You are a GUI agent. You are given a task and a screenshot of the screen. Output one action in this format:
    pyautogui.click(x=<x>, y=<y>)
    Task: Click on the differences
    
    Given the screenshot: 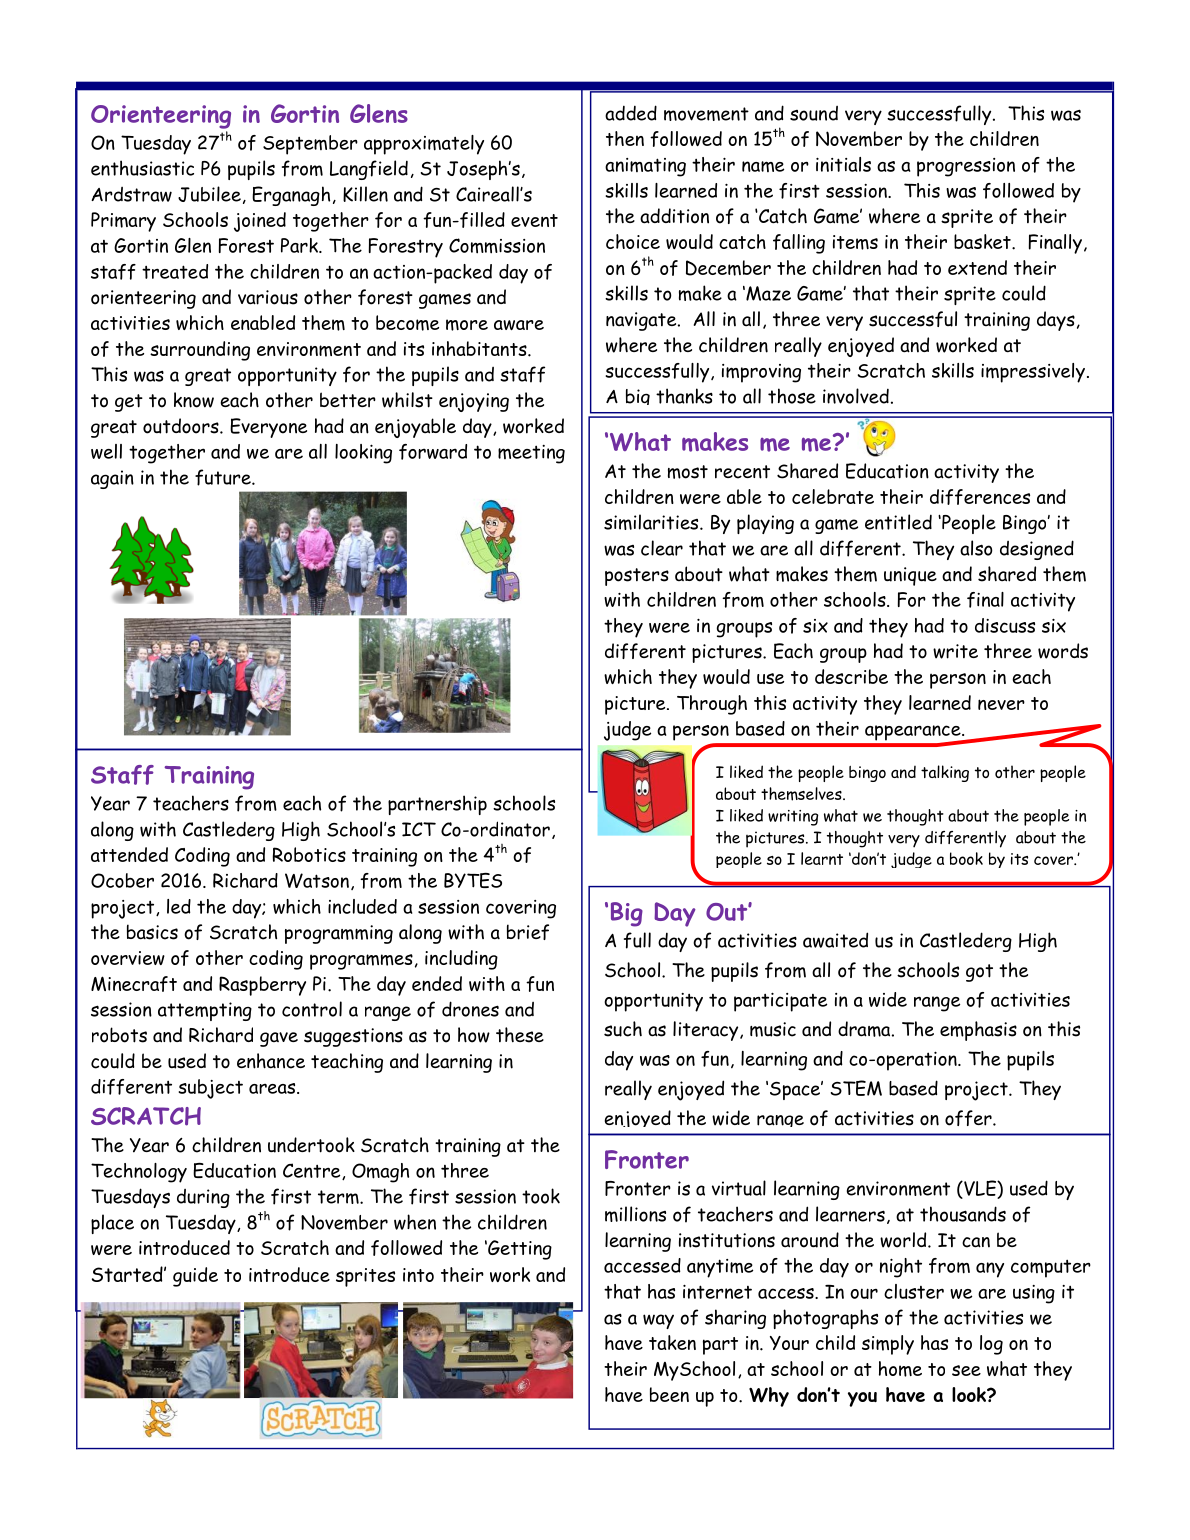 What is the action you would take?
    pyautogui.click(x=980, y=497)
